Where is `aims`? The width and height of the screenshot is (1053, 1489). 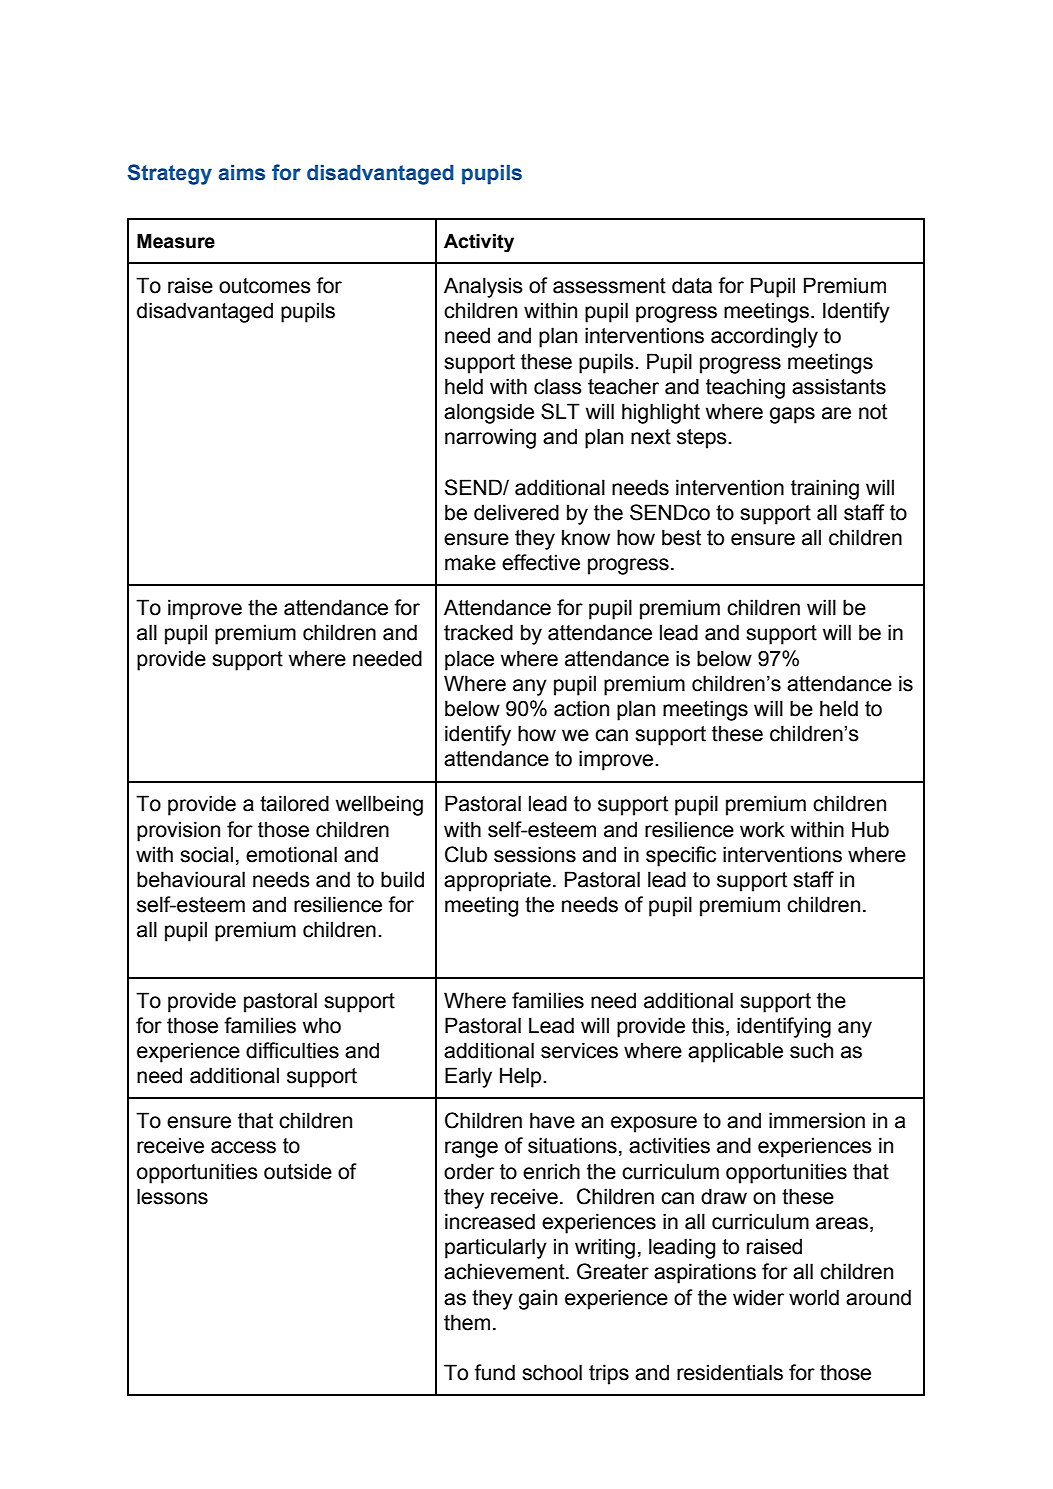
aims is located at coordinates (241, 172).
